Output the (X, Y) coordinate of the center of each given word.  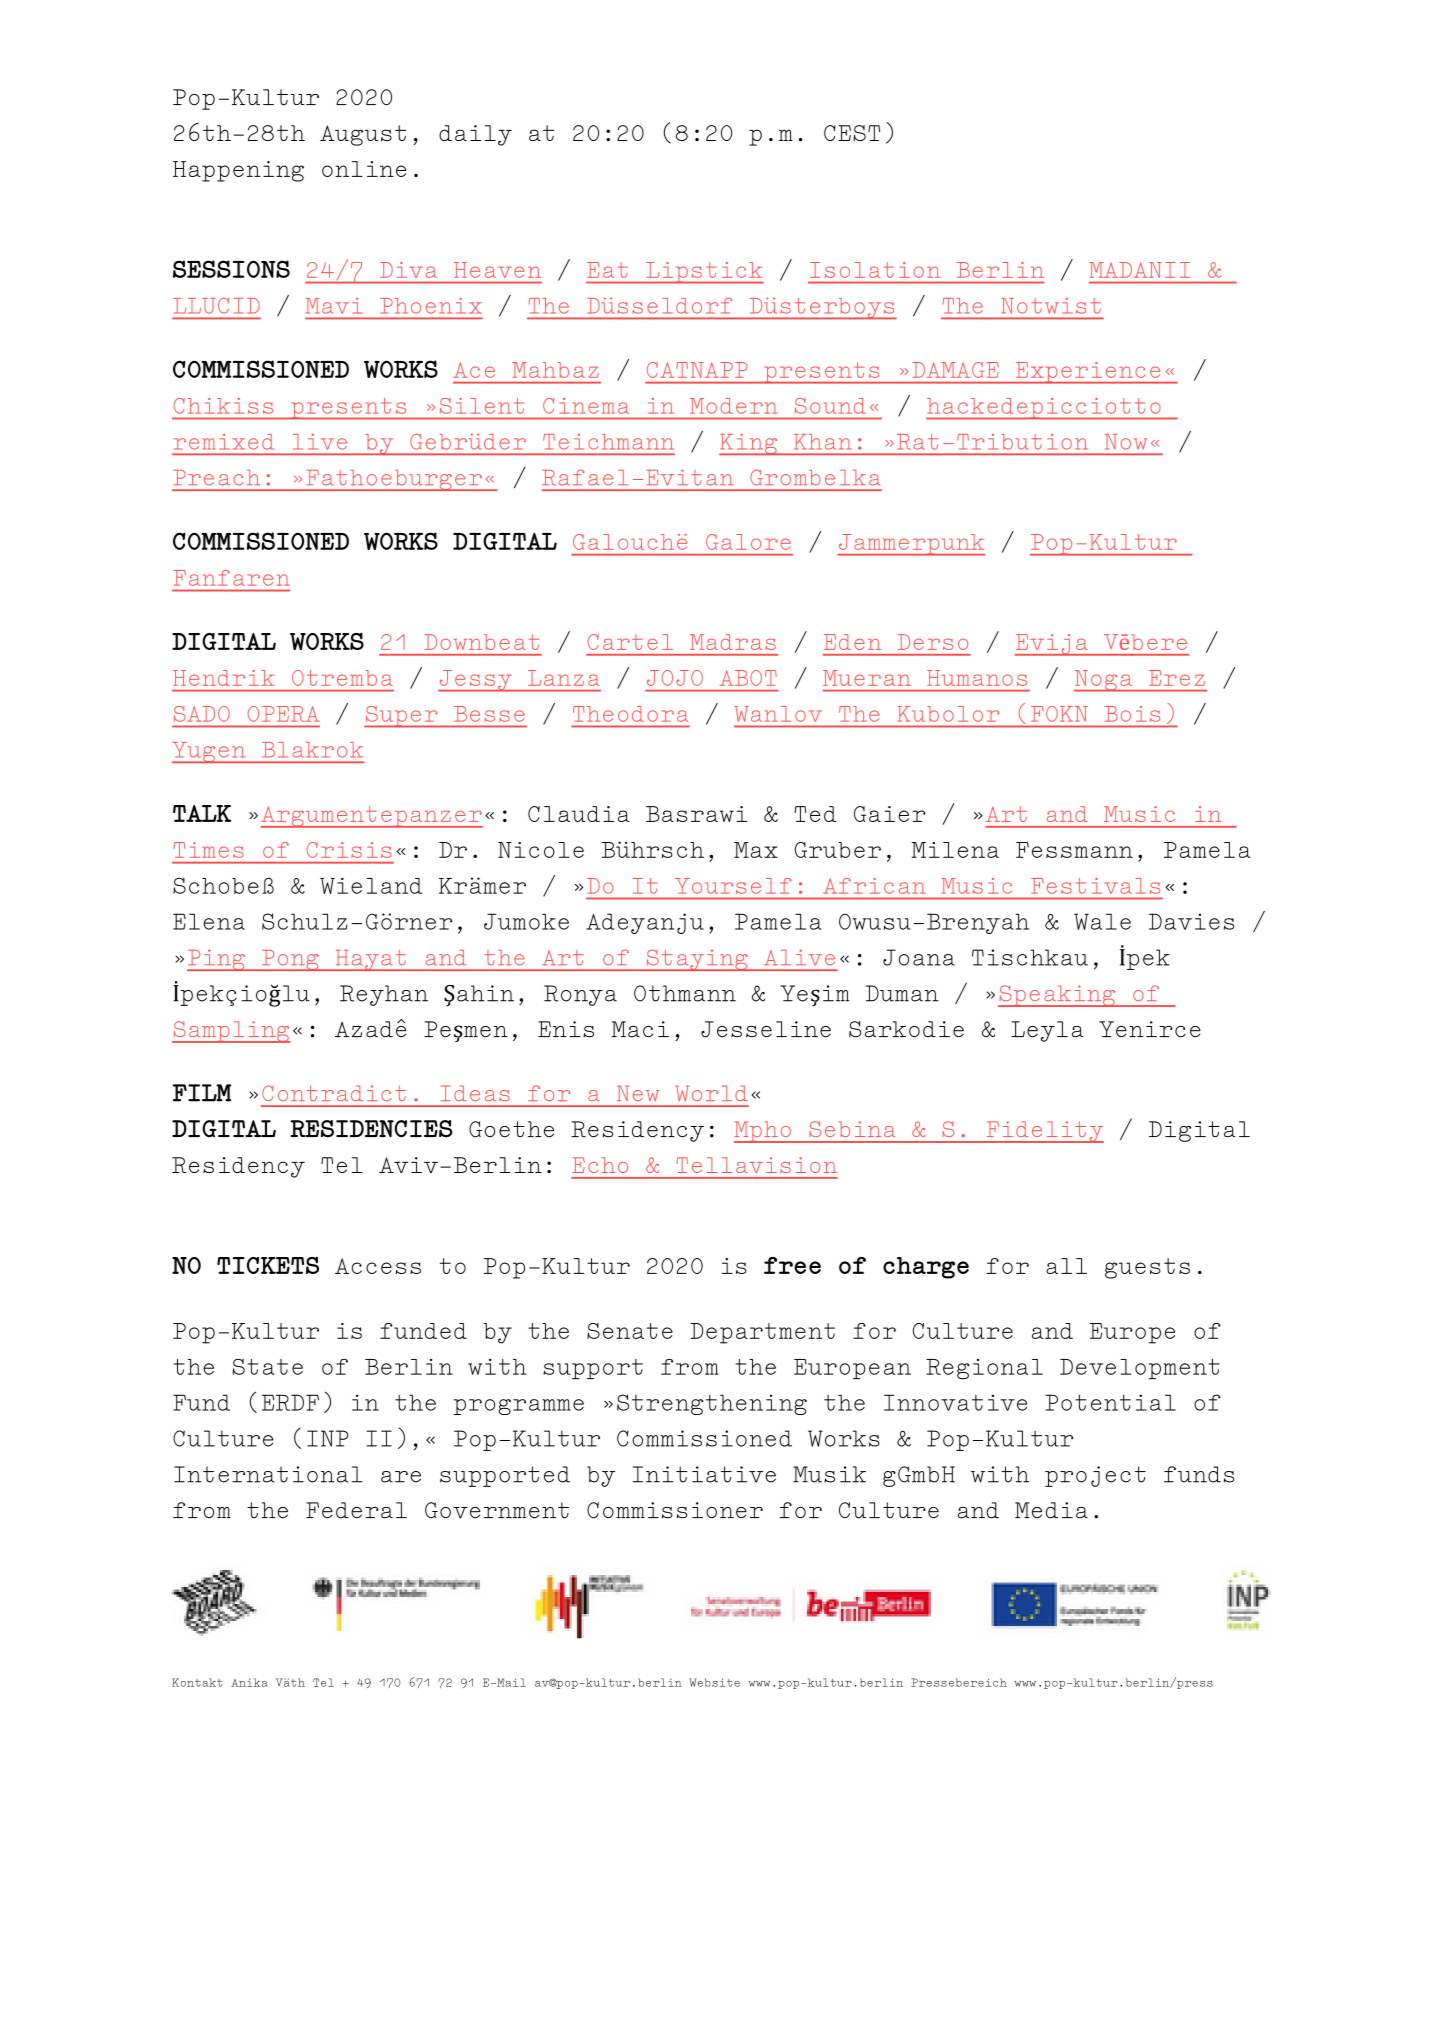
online (364, 169)
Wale (1102, 921)
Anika (249, 1682)
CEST (852, 133)
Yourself (733, 886)
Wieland (371, 885)
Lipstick (704, 273)
